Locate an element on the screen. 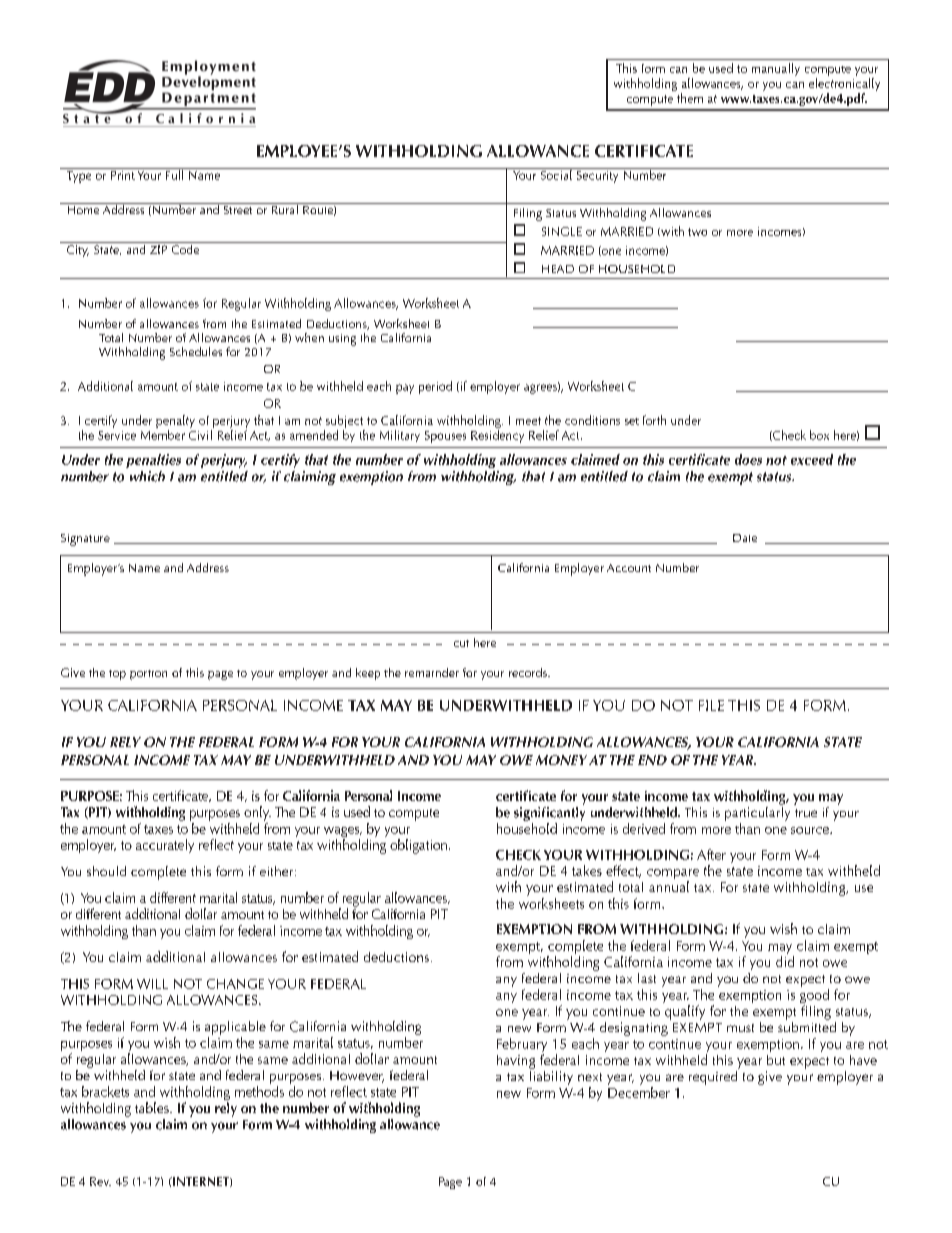 Image resolution: width=952 pixels, height=1233 pixels. portion is located at coordinates (148, 675).
